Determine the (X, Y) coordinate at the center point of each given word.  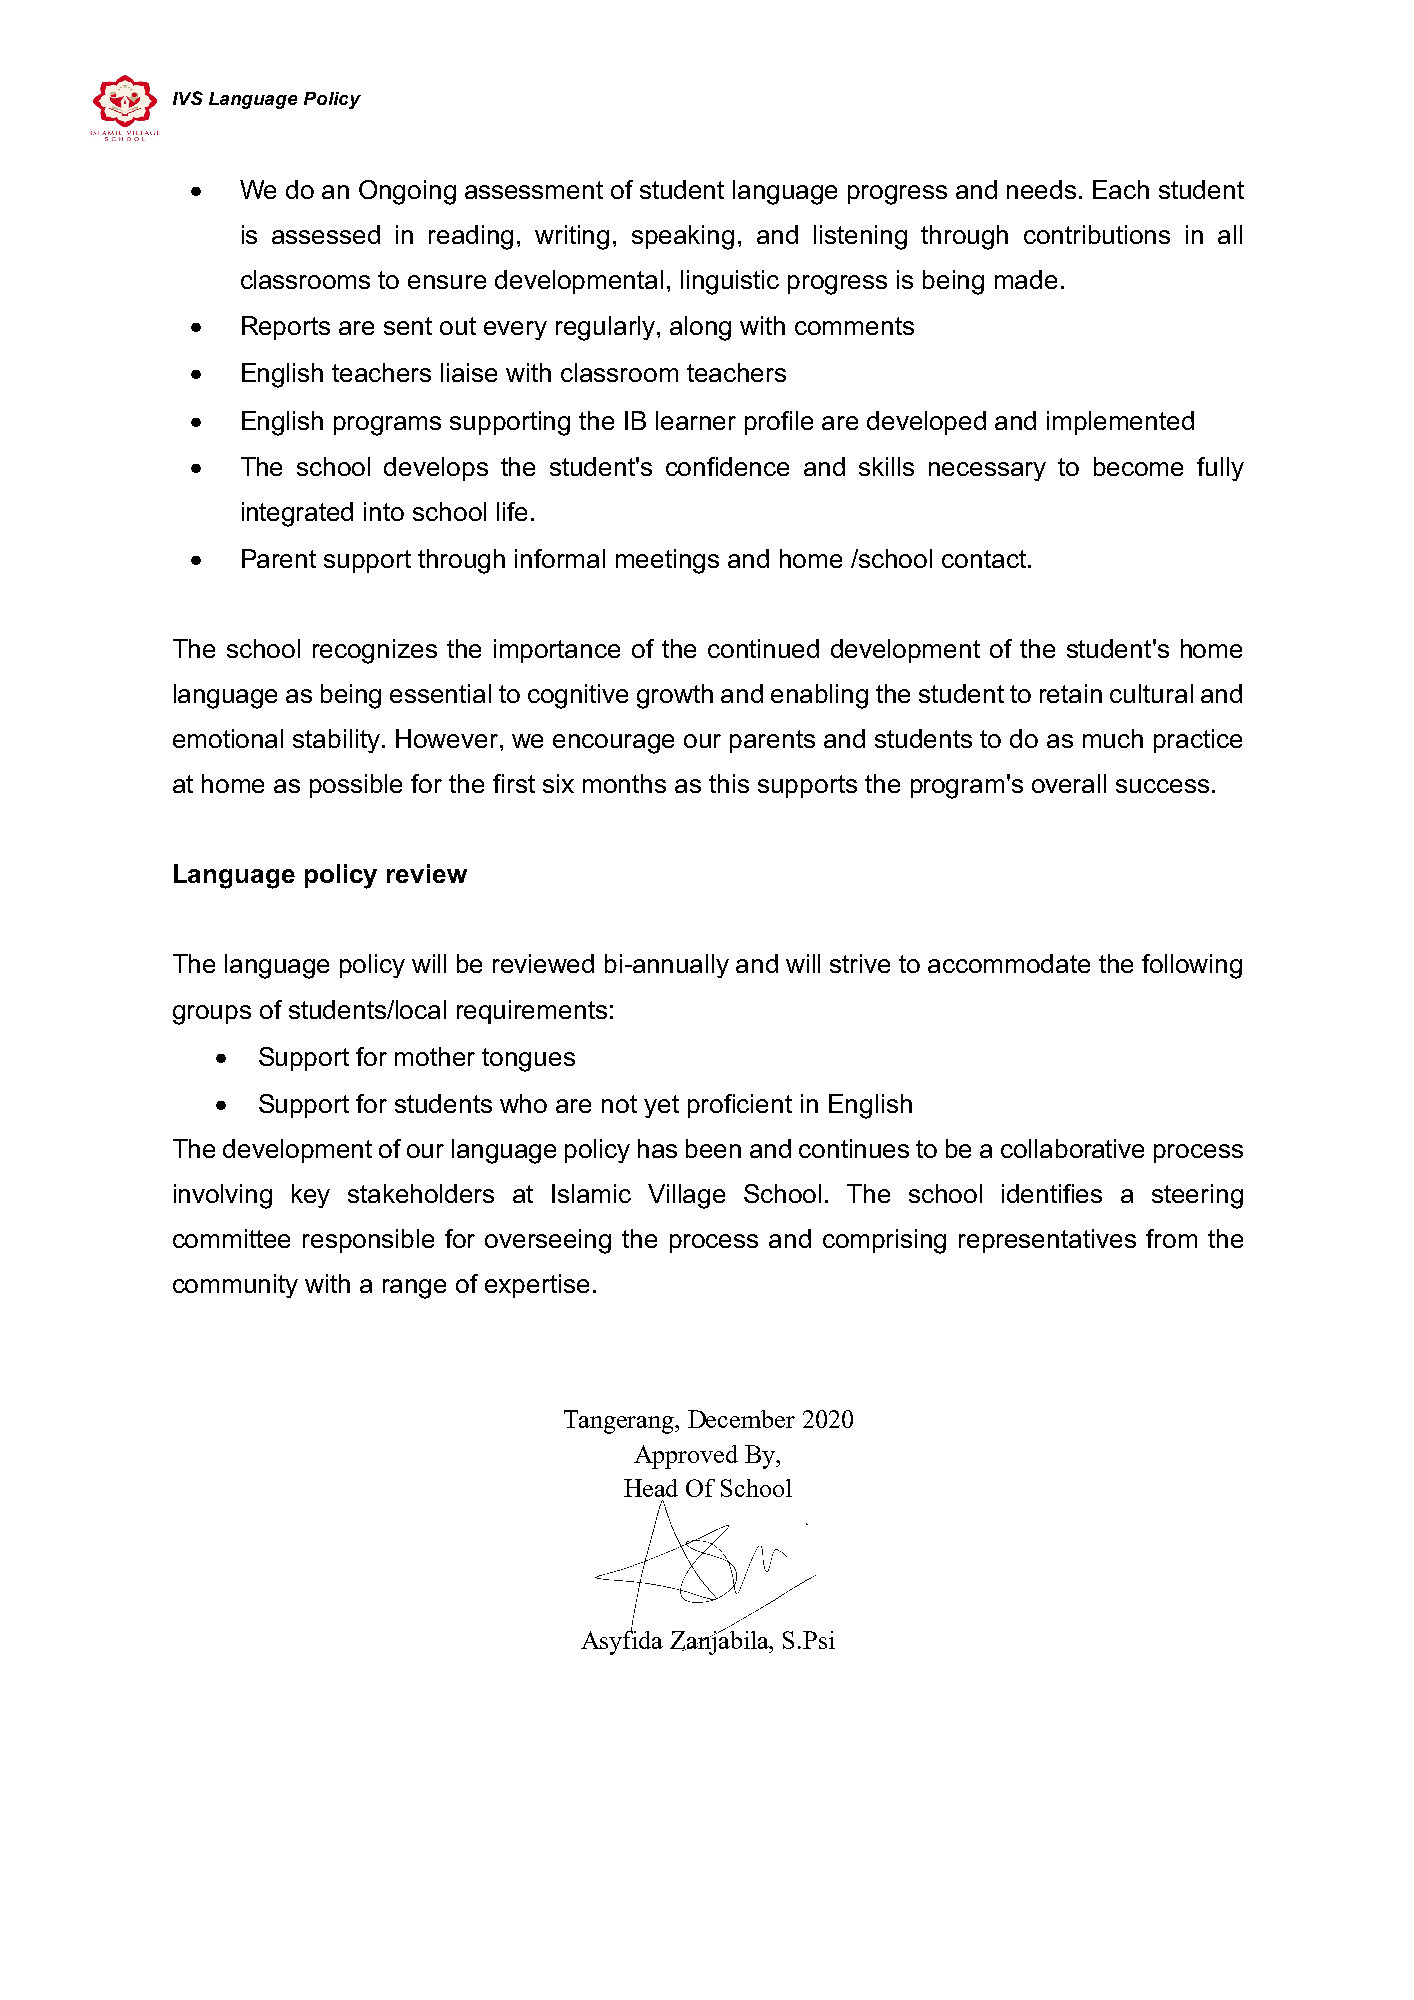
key (311, 1196)
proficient (740, 1106)
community (235, 1286)
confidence (727, 466)
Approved (686, 1457)
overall (1069, 783)
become (1138, 466)
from (1171, 1238)
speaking (683, 237)
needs (1041, 189)
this (729, 783)
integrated (297, 514)
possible (356, 786)
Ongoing (407, 192)
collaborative (1072, 1148)
